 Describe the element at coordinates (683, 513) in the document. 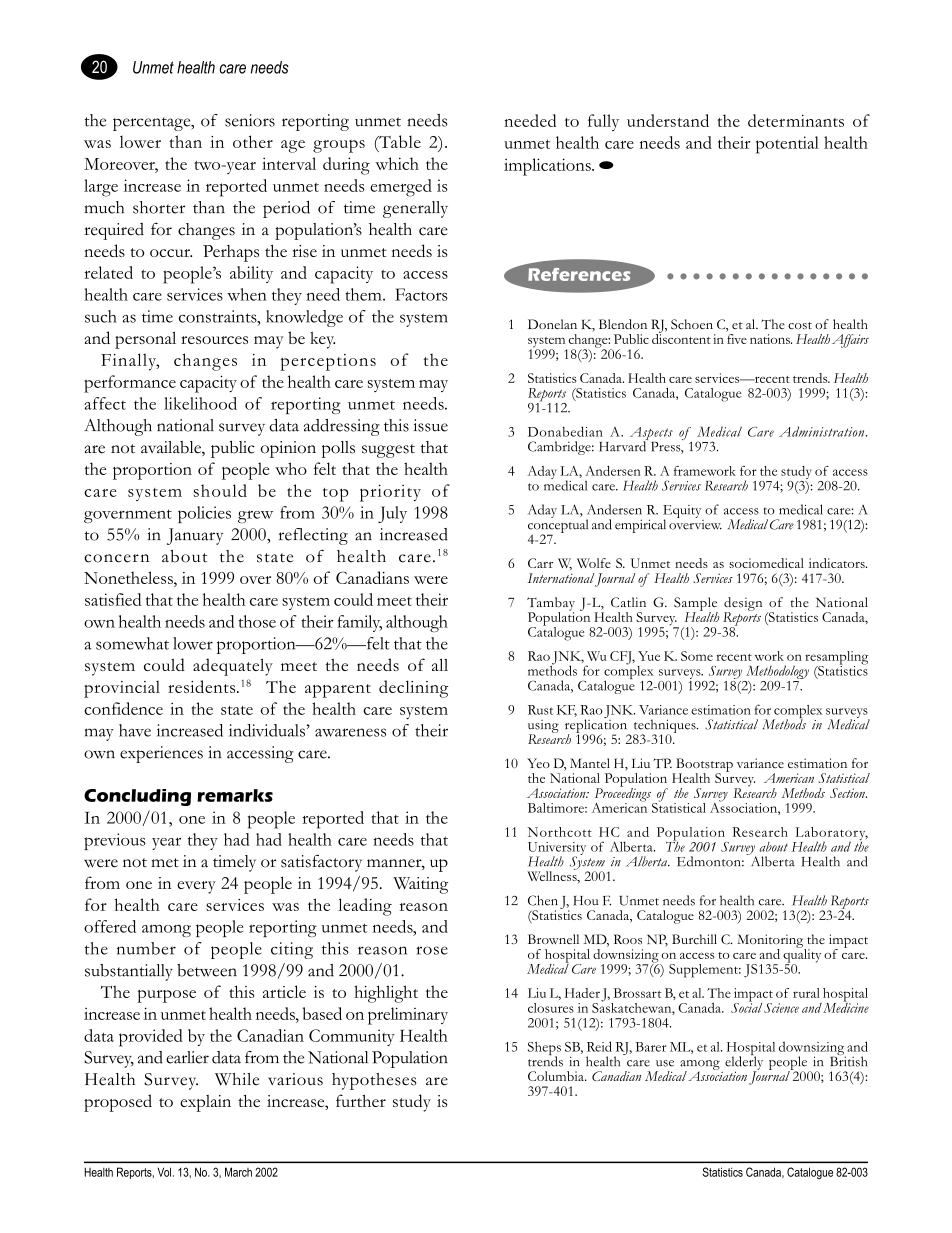

I see `Equity` at that location.
